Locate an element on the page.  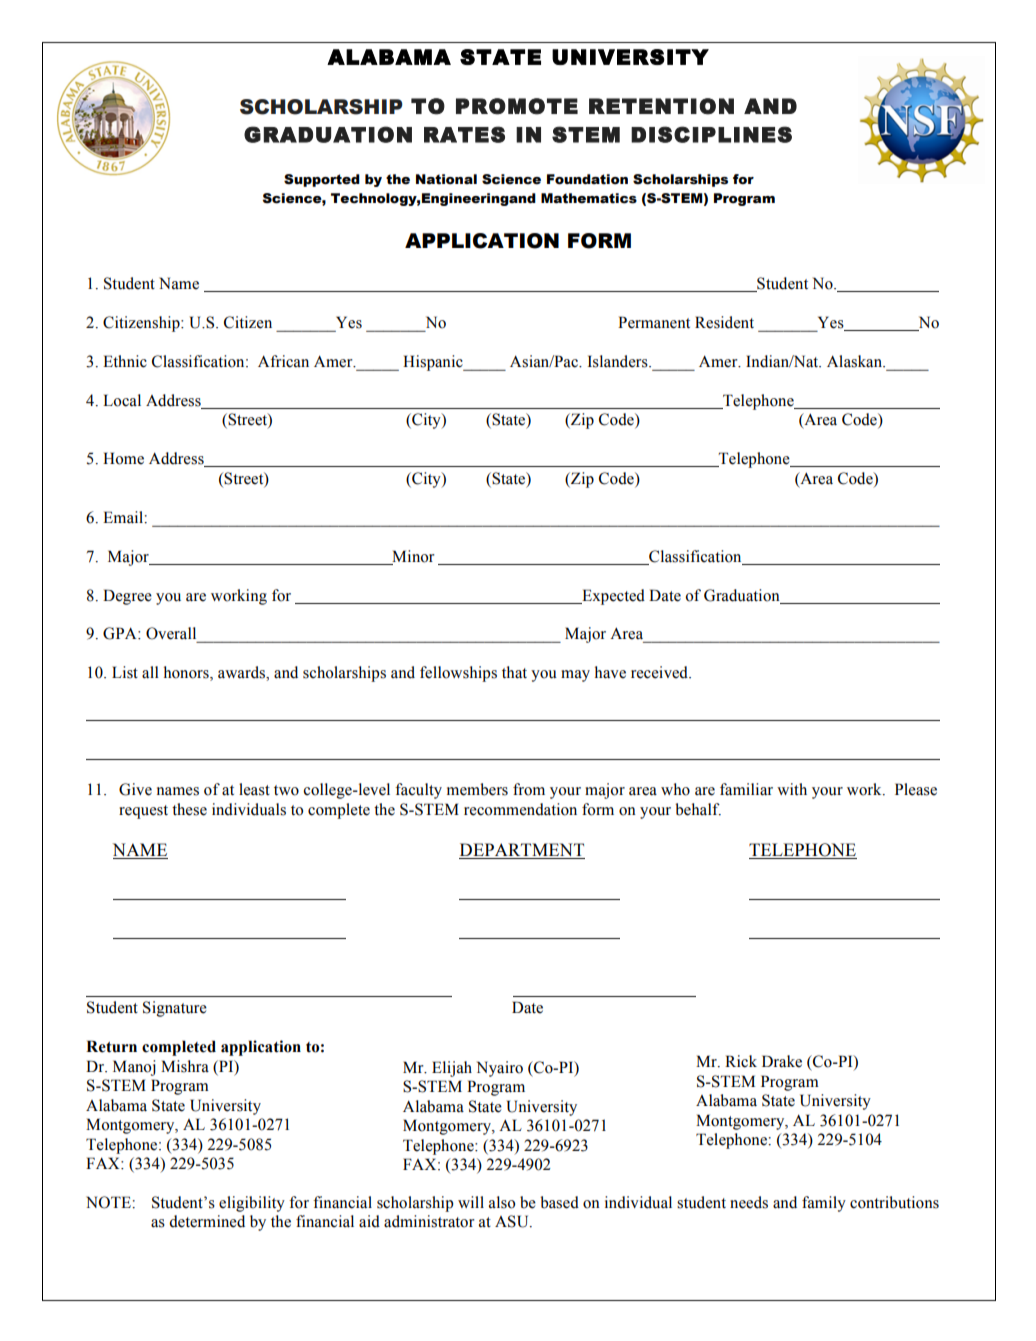
received is located at coordinates (660, 672).
